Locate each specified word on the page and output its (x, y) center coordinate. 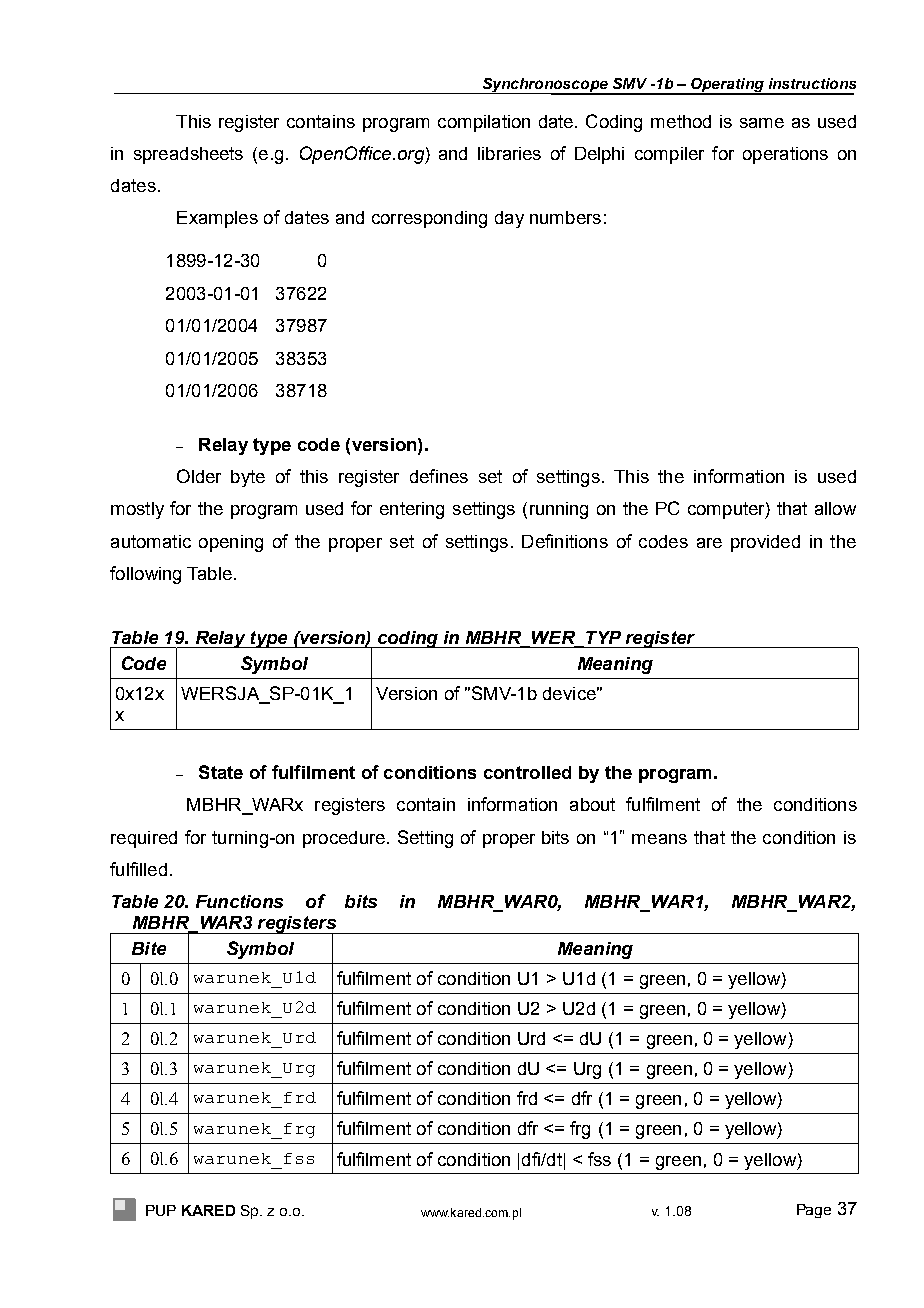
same (762, 123)
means (659, 839)
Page (814, 1211)
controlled (527, 772)
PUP (161, 1210)
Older (199, 476)
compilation (484, 123)
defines (439, 476)
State (221, 772)
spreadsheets (188, 155)
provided (765, 543)
